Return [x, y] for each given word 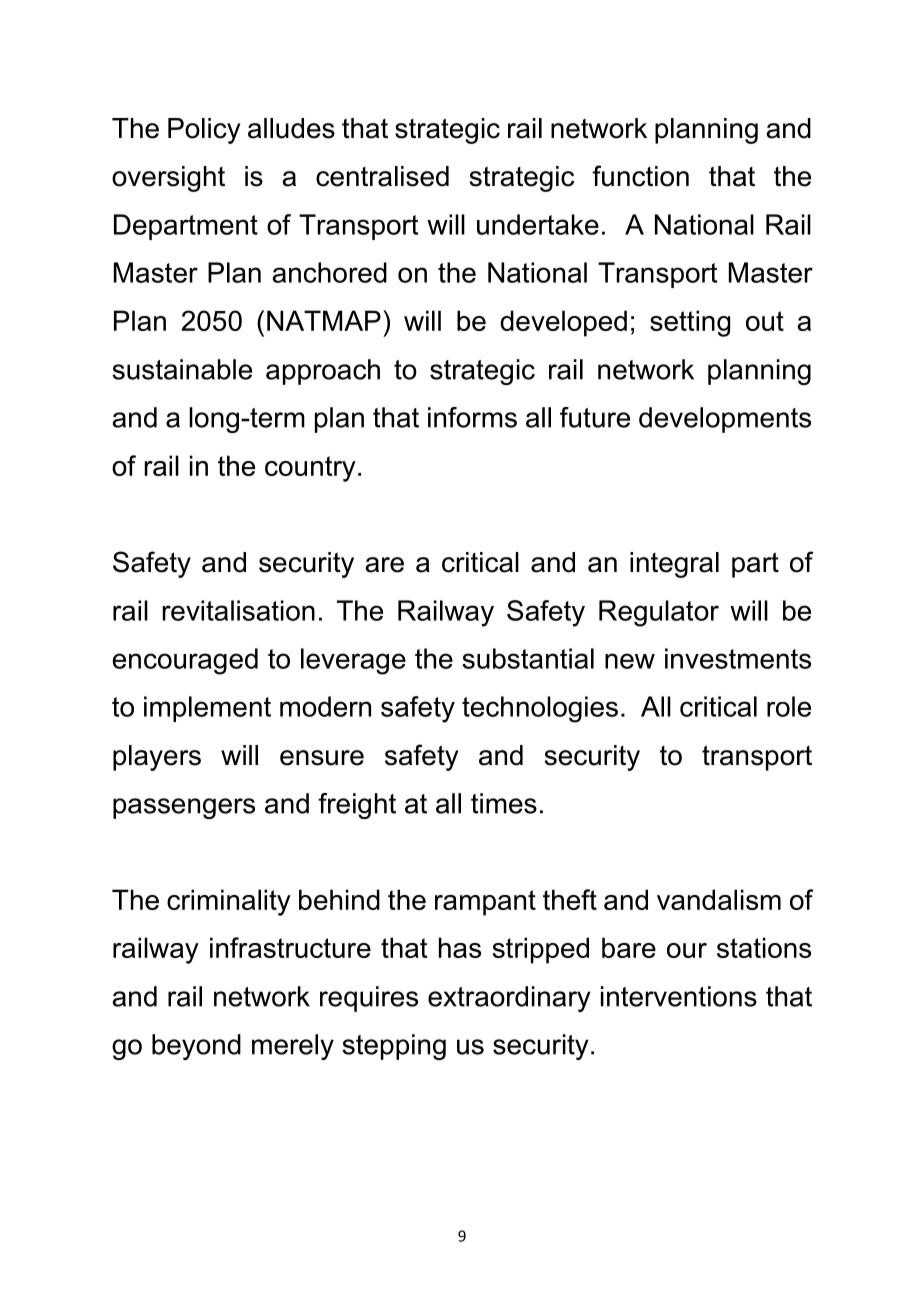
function [640, 176]
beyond [196, 1047]
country [310, 469]
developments [725, 420]
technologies [540, 709]
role [789, 706]
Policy [204, 131]
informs [472, 417]
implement [207, 709]
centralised [382, 176]
